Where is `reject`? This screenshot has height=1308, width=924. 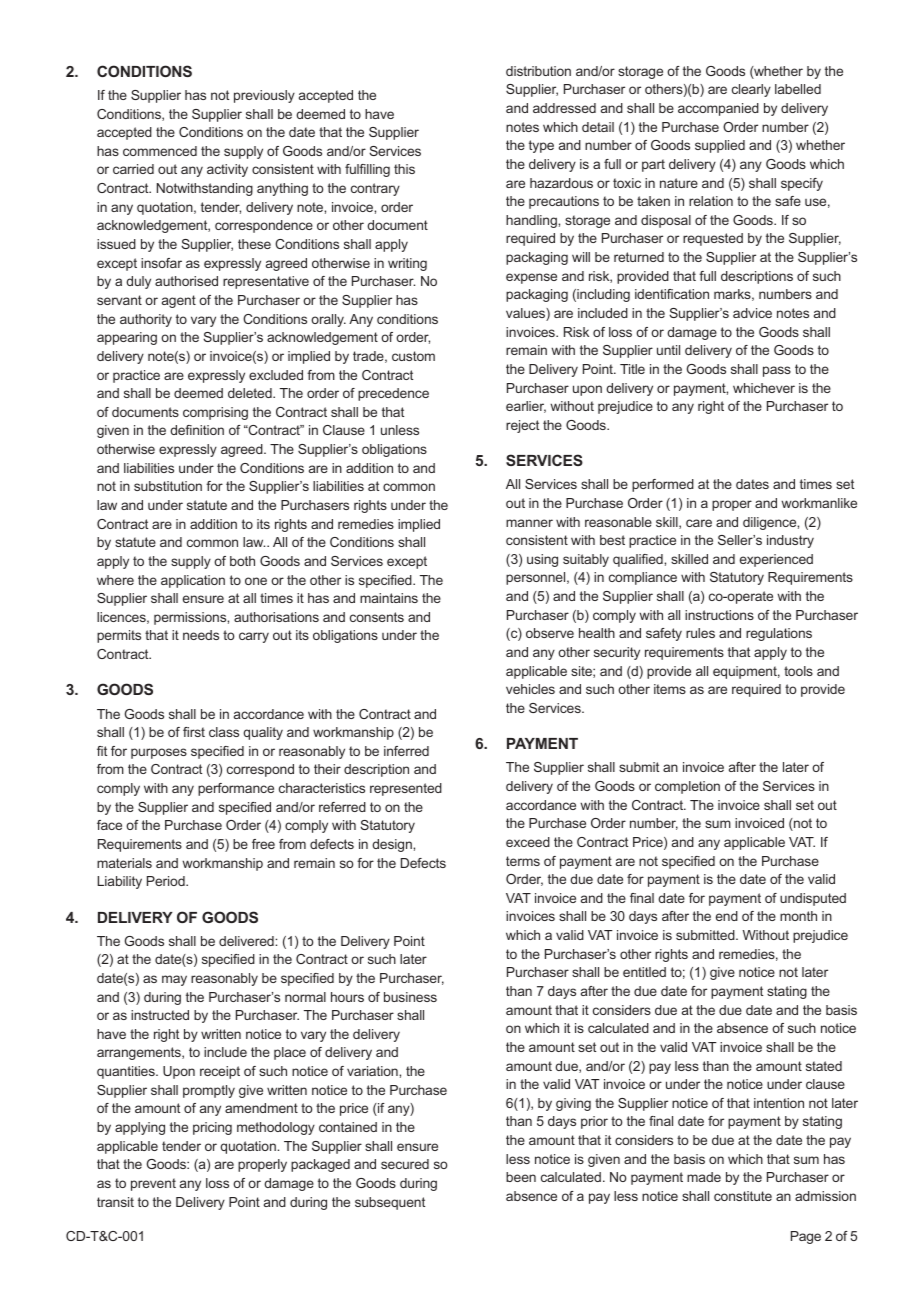 reject is located at coordinates (522, 426).
